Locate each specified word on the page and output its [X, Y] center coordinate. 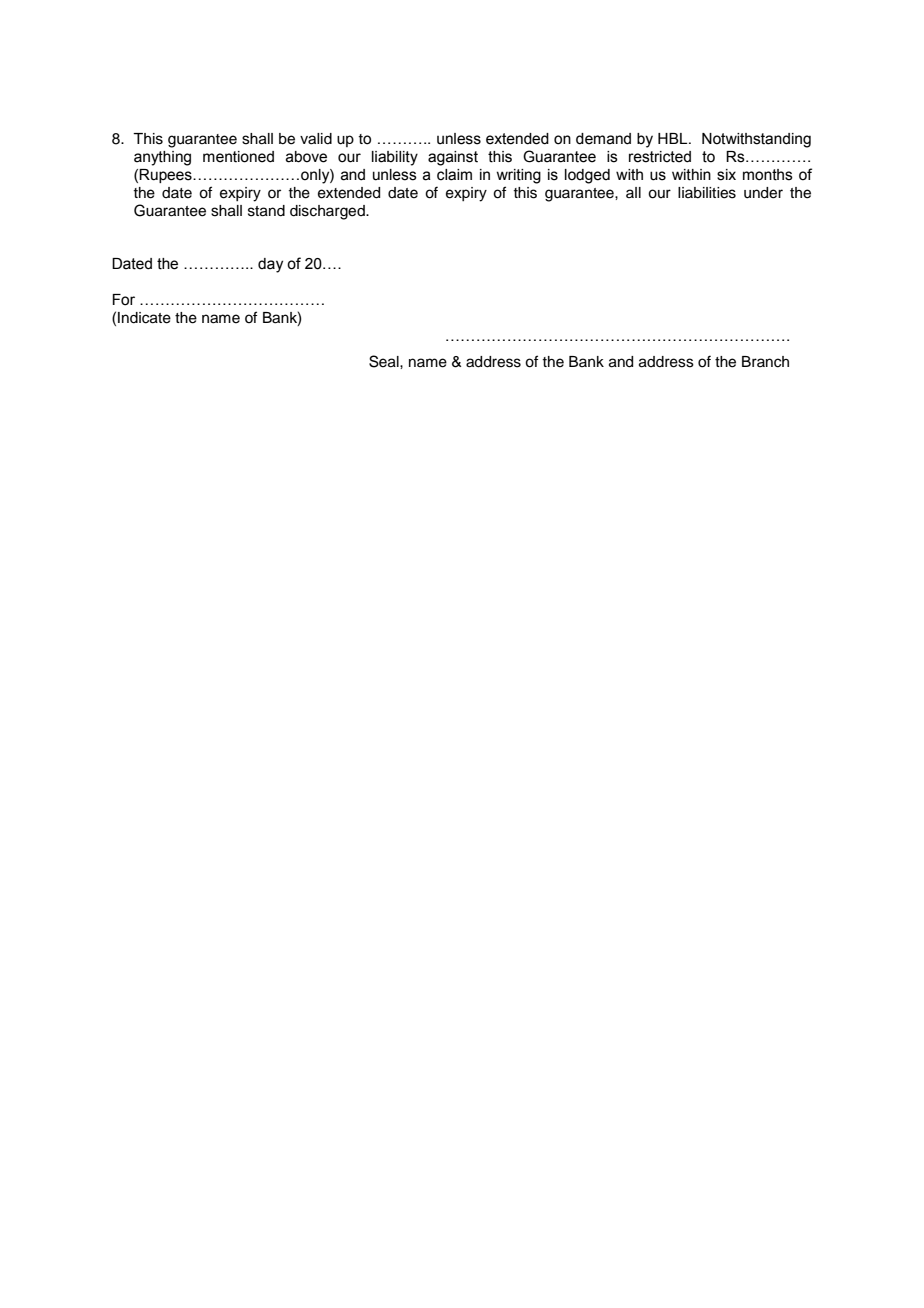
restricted [660, 157]
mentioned [238, 157]
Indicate [144, 318]
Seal [385, 361]
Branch [765, 362]
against [453, 158]
